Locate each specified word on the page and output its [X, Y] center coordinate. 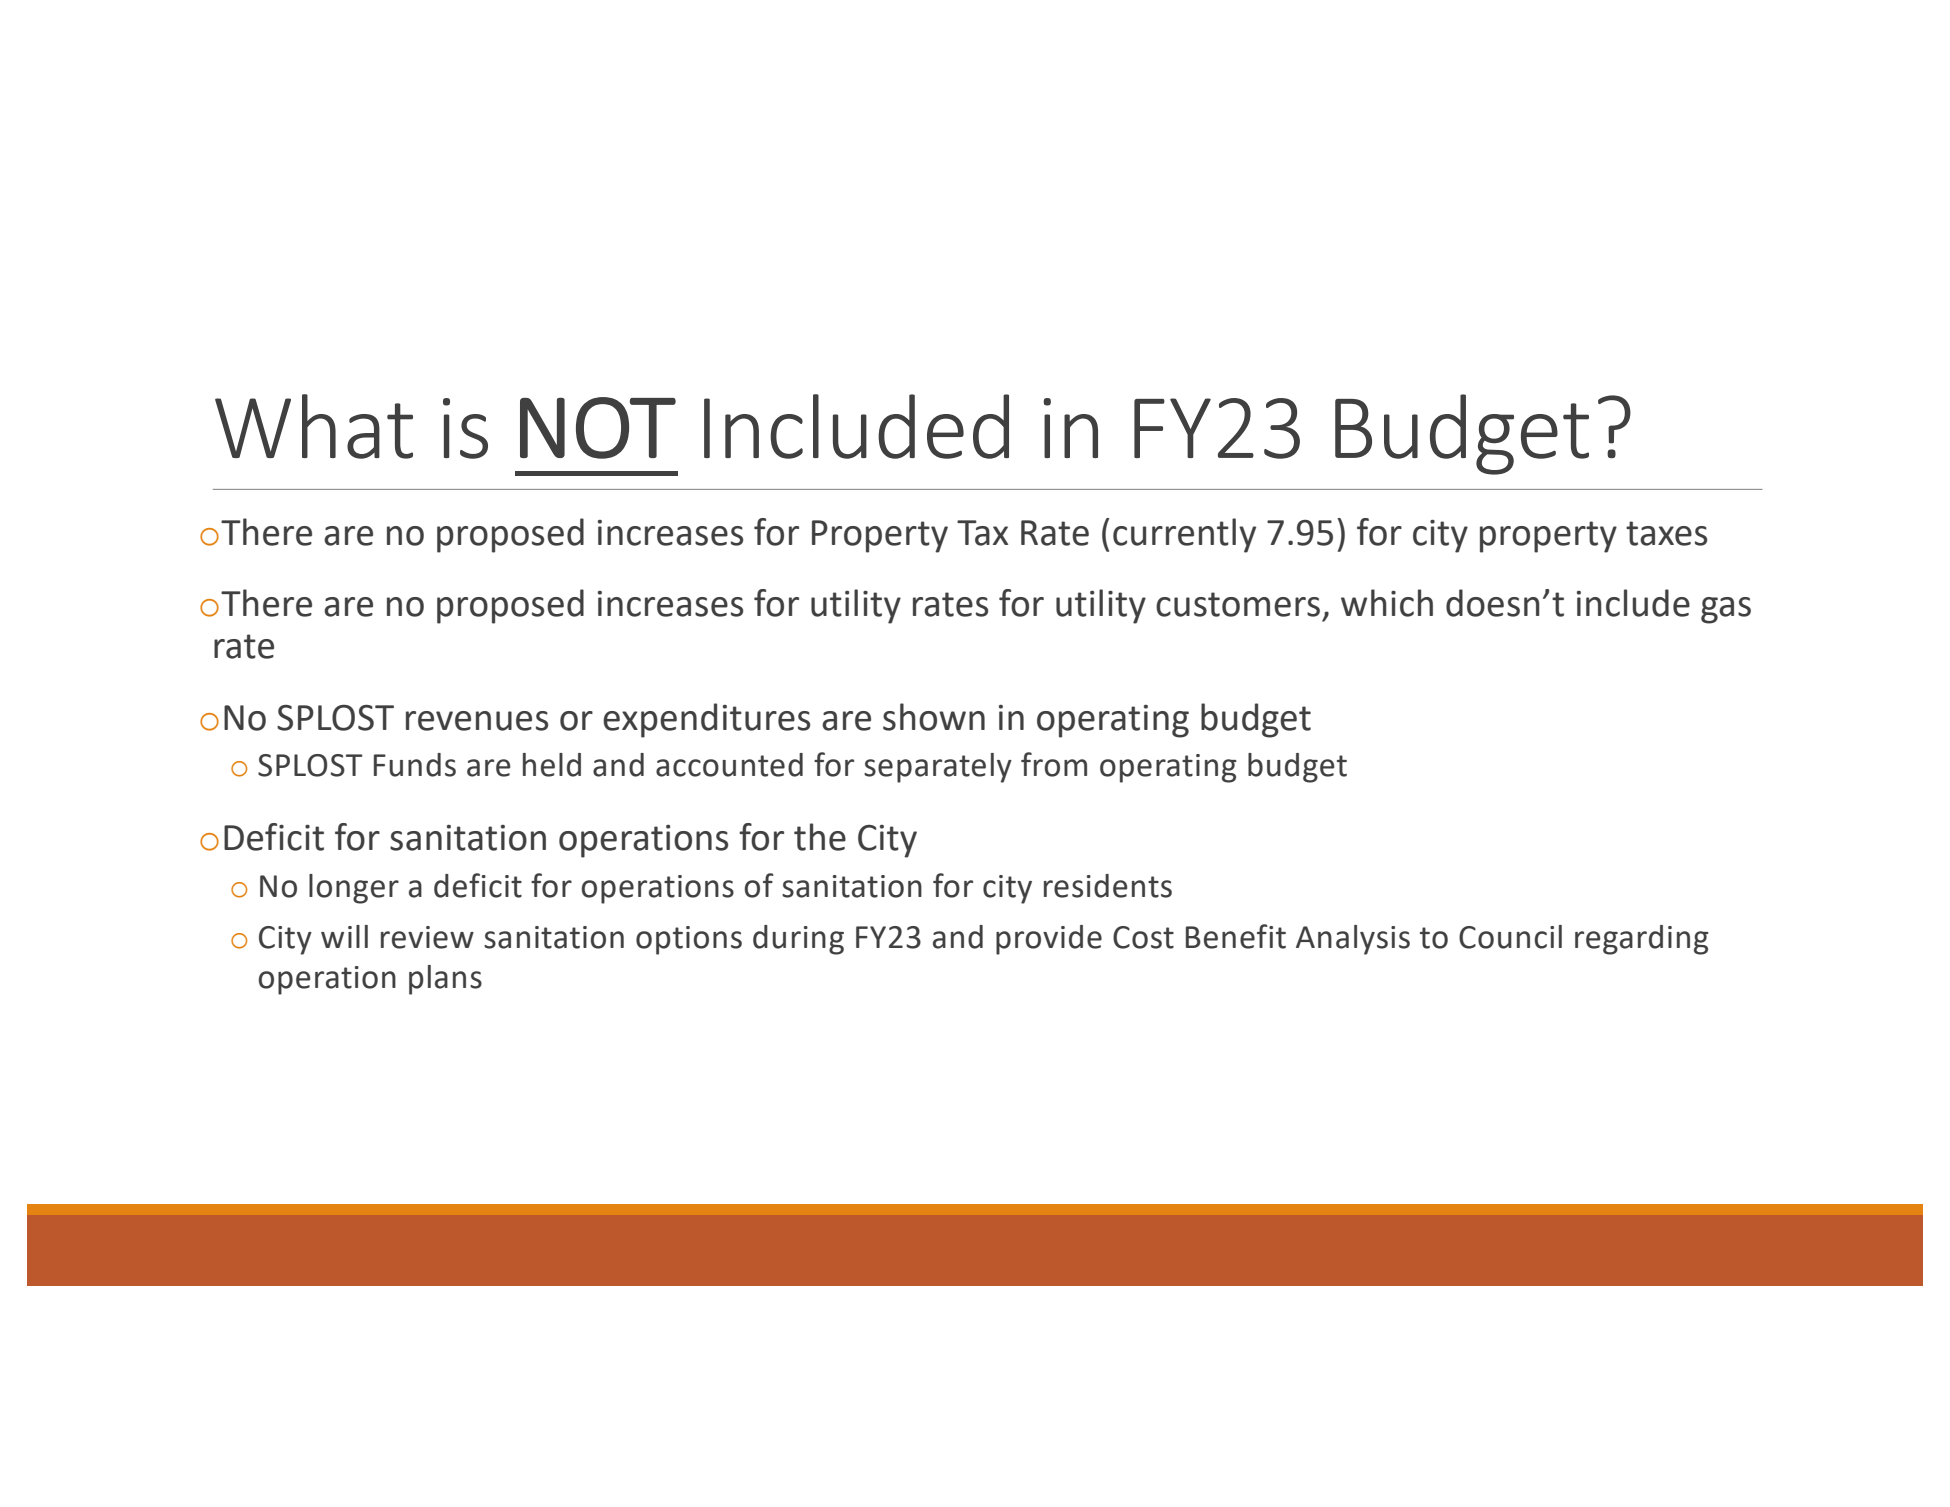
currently [1184, 535]
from [1054, 764]
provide [1049, 940]
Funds [415, 765]
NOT [598, 428]
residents [1108, 886]
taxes [1666, 533]
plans [445, 980]
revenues [477, 721]
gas [1726, 610]
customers [1238, 604]
